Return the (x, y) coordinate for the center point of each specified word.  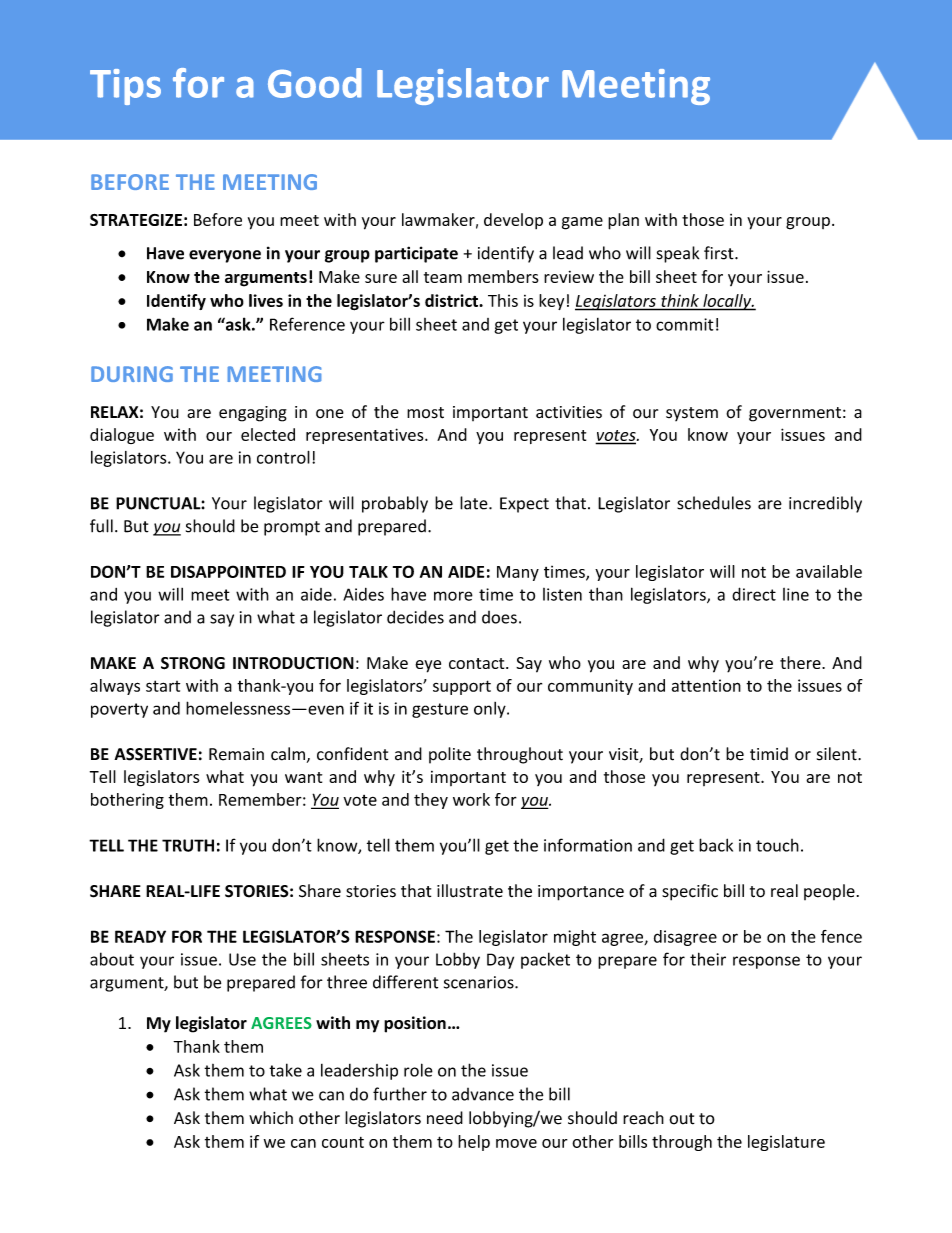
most (425, 413)
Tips (125, 87)
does (499, 617)
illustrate (470, 891)
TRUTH (188, 845)
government (795, 414)
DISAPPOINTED (228, 571)
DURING (132, 374)
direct (754, 594)
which (271, 1118)
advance (483, 1094)
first (720, 253)
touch (777, 845)
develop (513, 221)
